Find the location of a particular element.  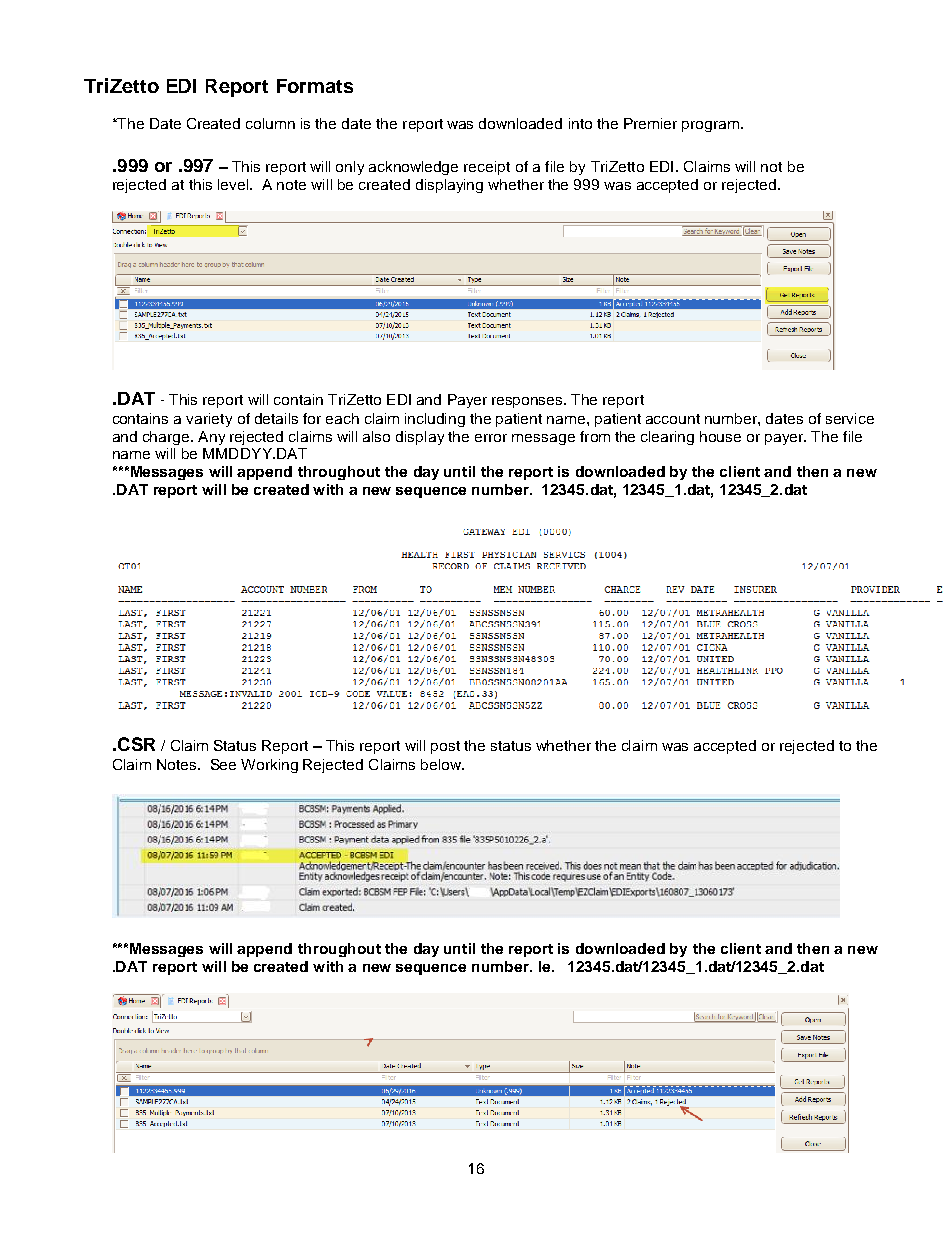

See is located at coordinates (223, 764).
